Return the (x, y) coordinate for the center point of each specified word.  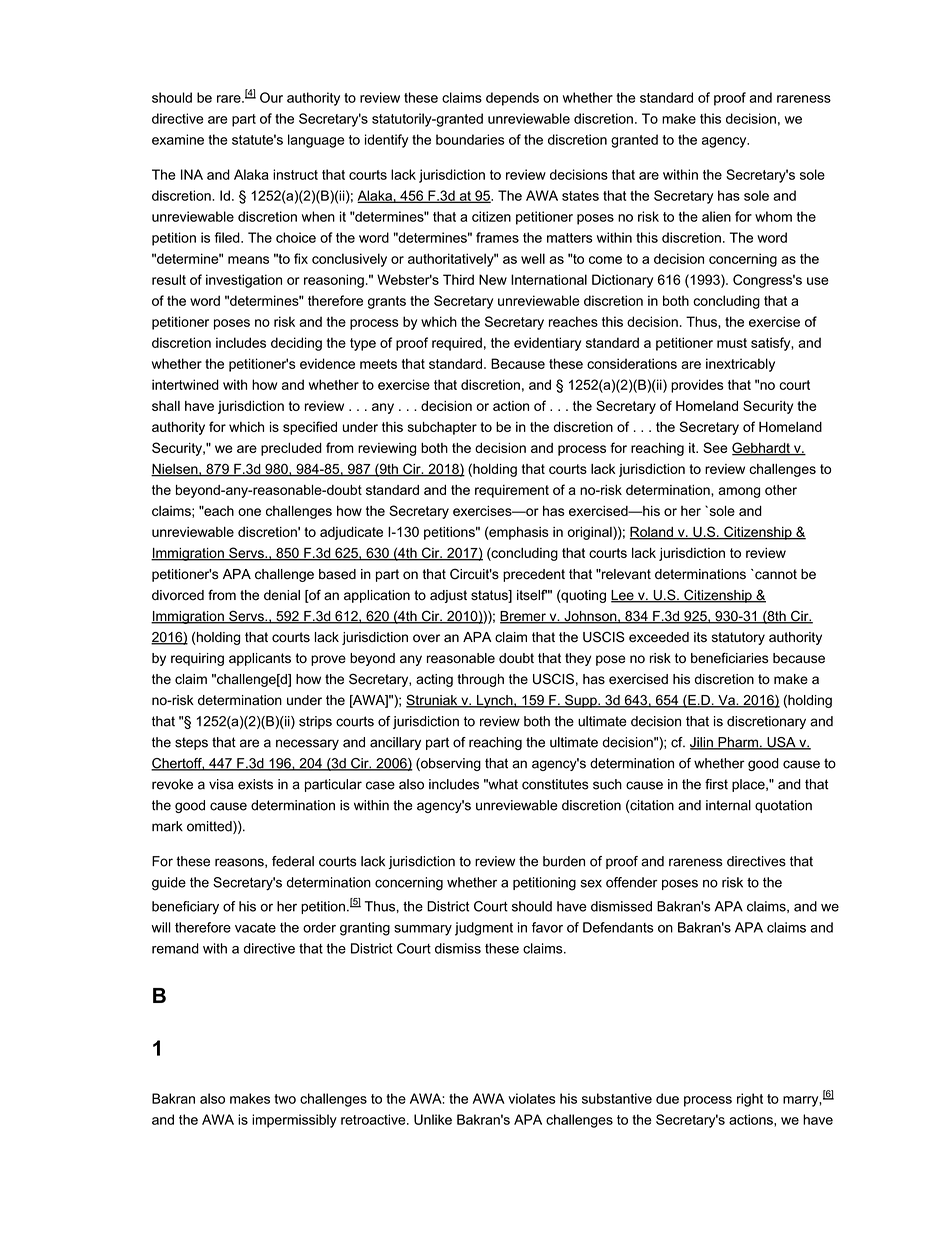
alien (716, 216)
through (480, 680)
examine (178, 139)
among (739, 492)
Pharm (738, 743)
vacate (255, 928)
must (732, 343)
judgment (484, 929)
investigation (244, 281)
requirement (512, 491)
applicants (260, 659)
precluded (291, 449)
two (285, 1099)
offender (632, 882)
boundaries (470, 139)
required (457, 344)
